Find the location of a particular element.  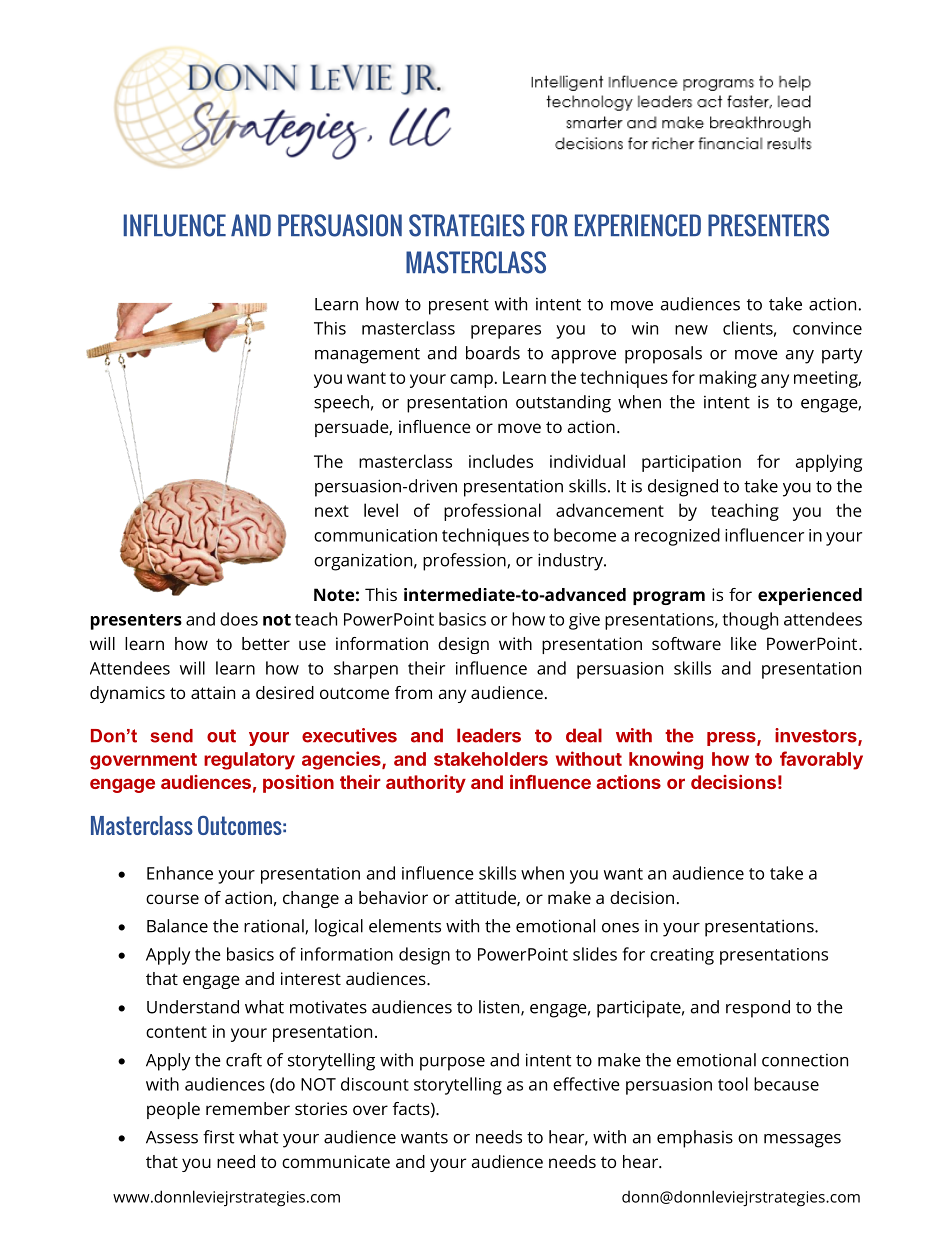

industry is located at coordinates (571, 562).
